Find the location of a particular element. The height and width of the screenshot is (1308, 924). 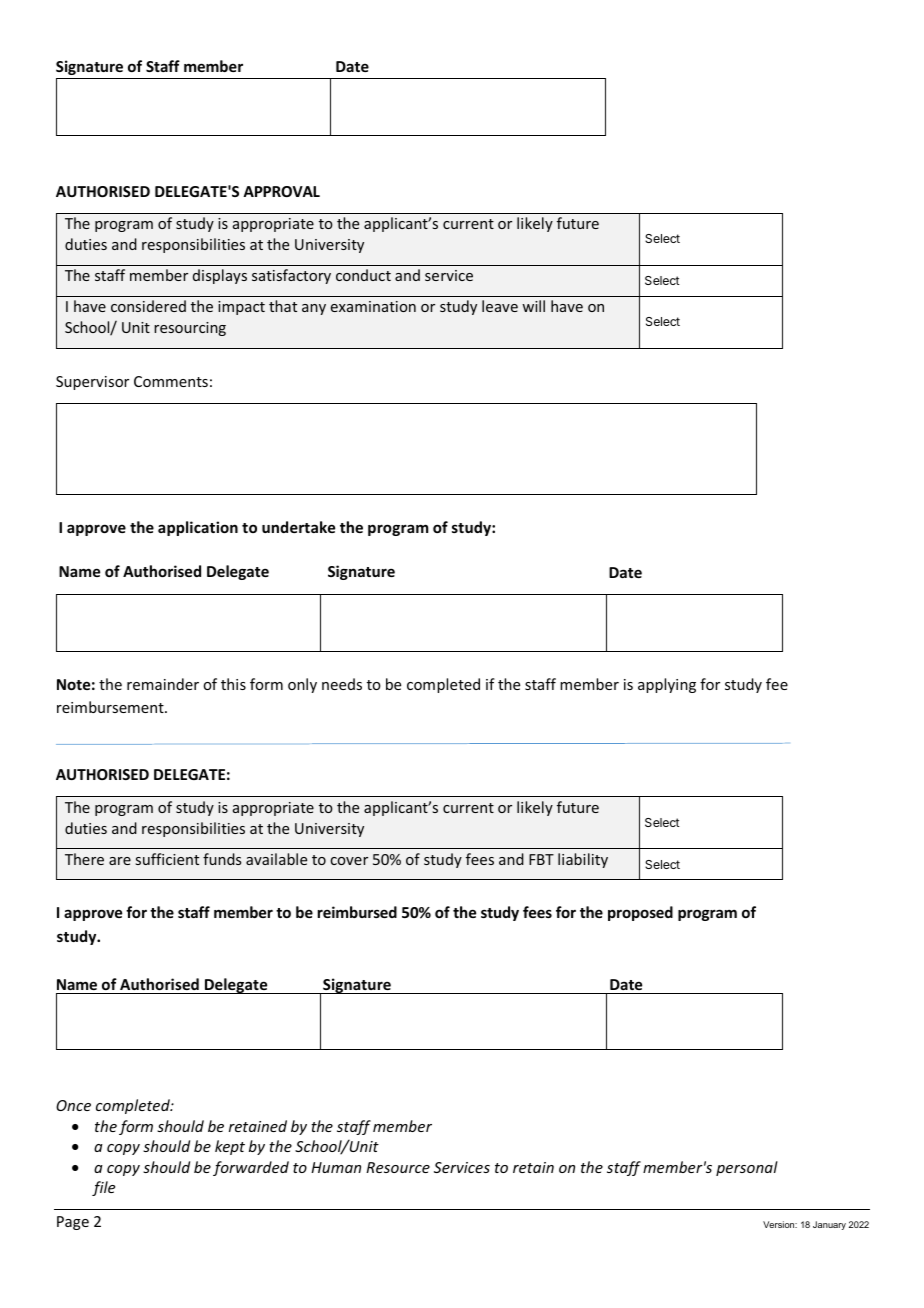

remainder is located at coordinates (163, 684).
